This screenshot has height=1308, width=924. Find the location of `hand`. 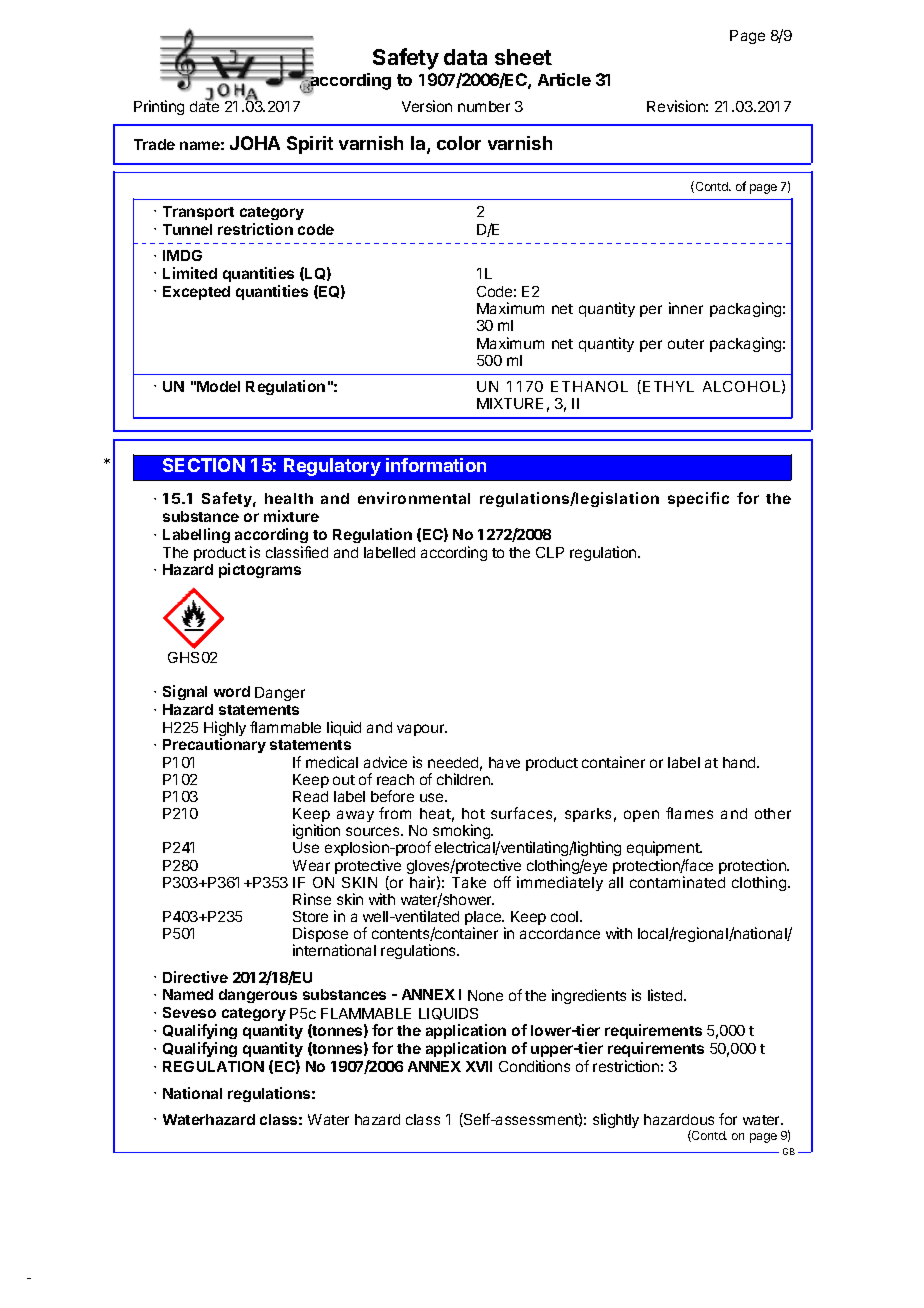

hand is located at coordinates (740, 762).
